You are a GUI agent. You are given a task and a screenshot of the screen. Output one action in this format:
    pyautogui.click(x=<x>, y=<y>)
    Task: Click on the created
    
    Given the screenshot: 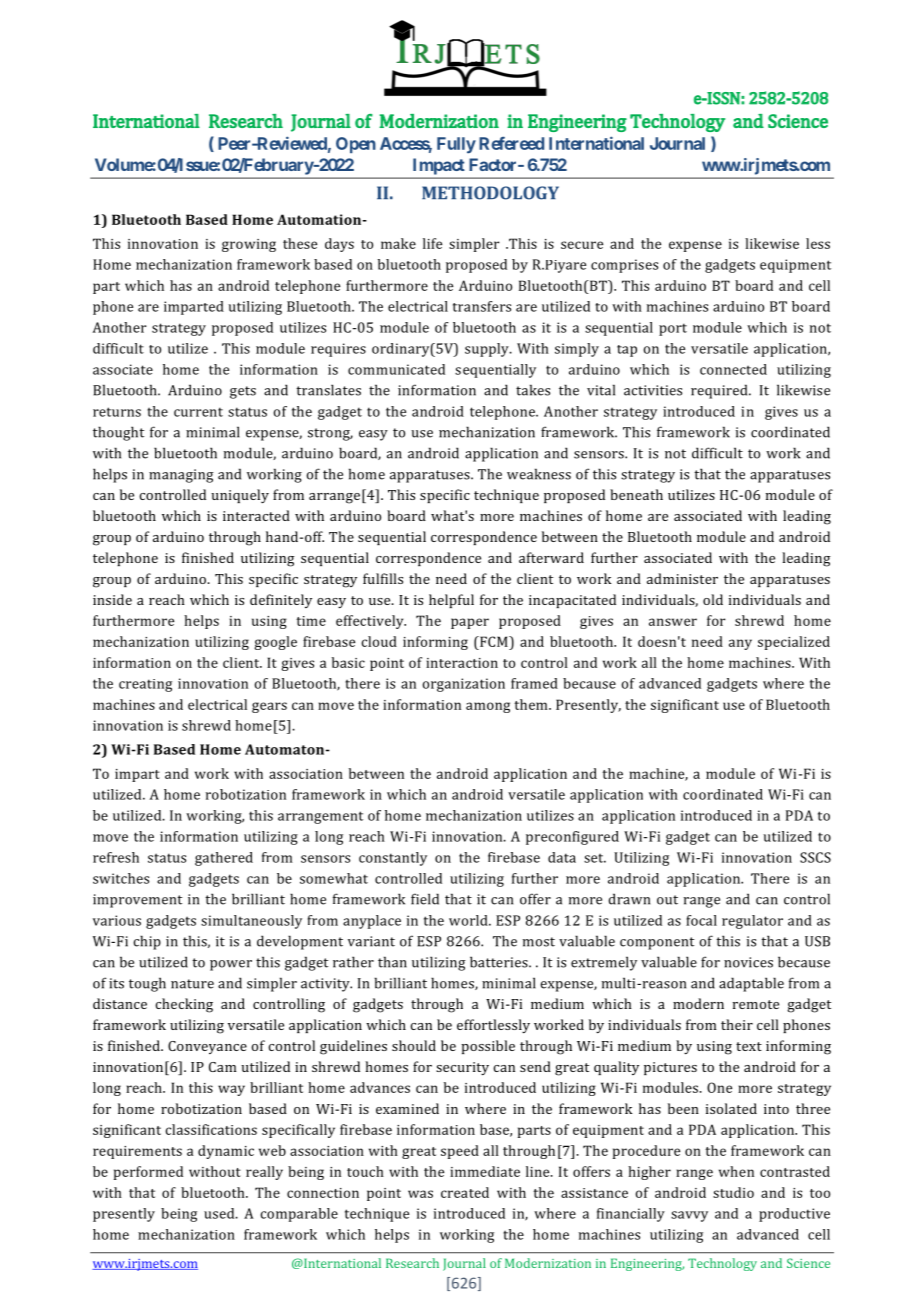 What is the action you would take?
    pyautogui.click(x=465, y=1192)
